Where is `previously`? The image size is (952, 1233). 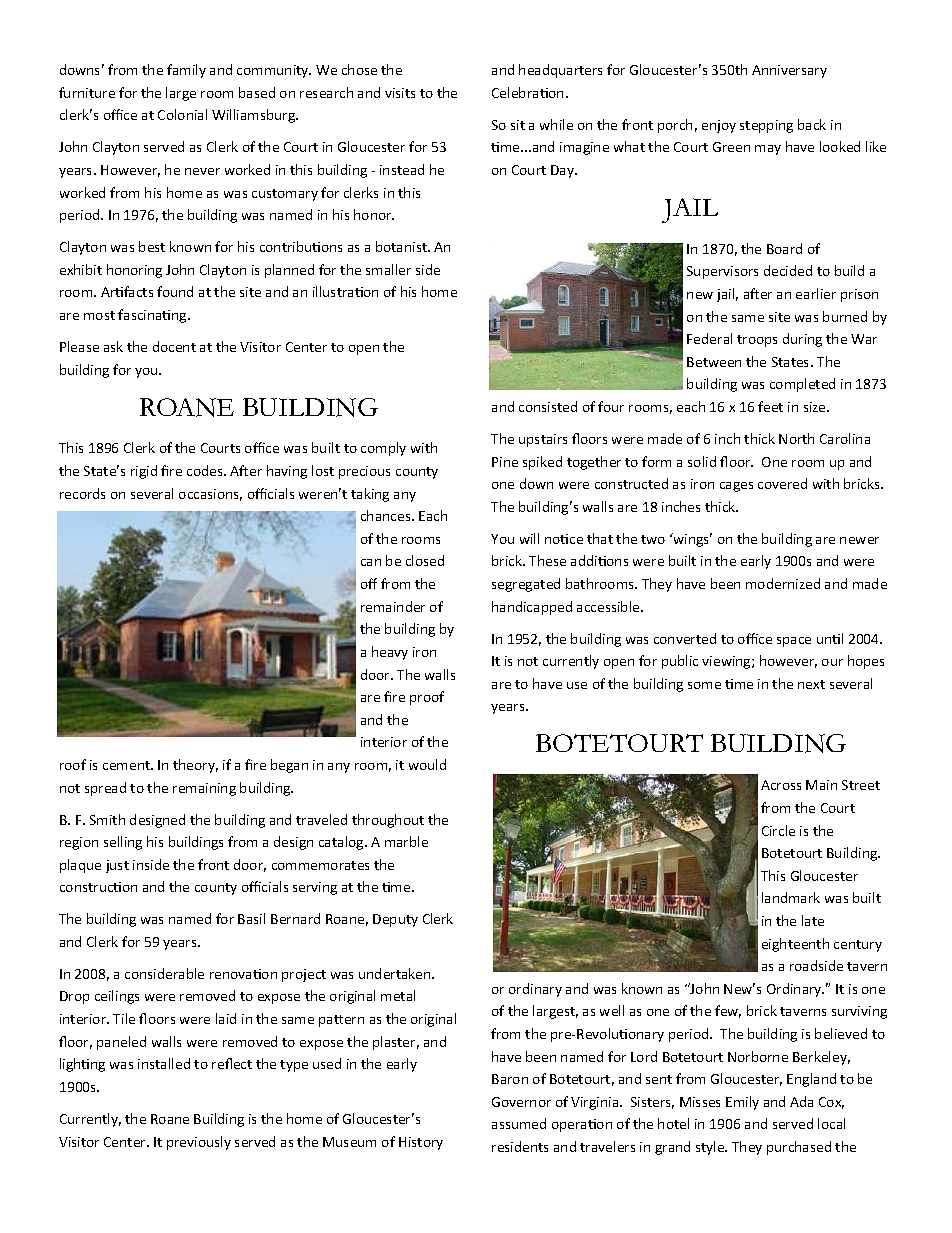 previously is located at coordinates (199, 1143).
